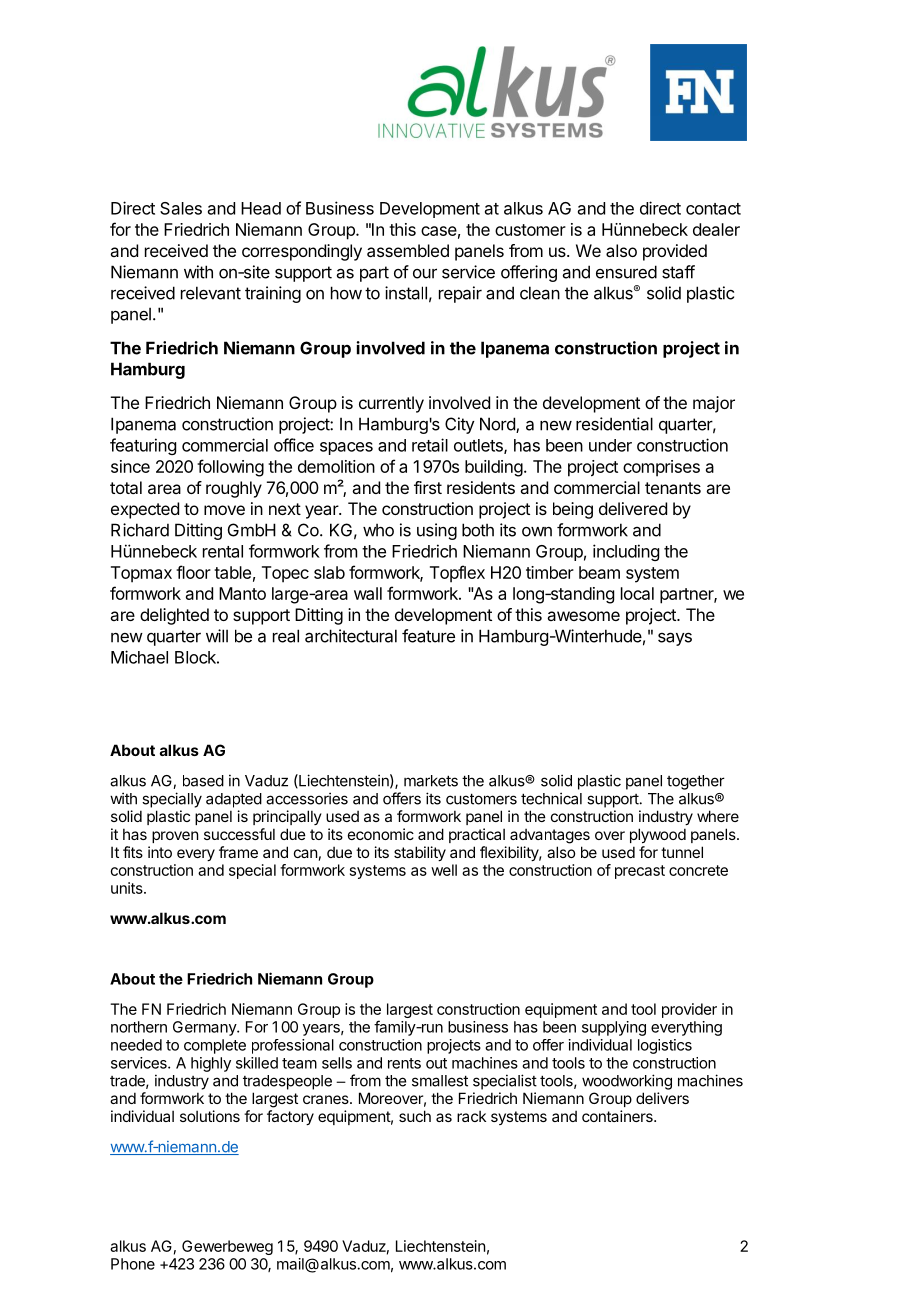 The width and height of the image is (924, 1308). Describe the element at coordinates (696, 782) in the image. I see `together` at that location.
